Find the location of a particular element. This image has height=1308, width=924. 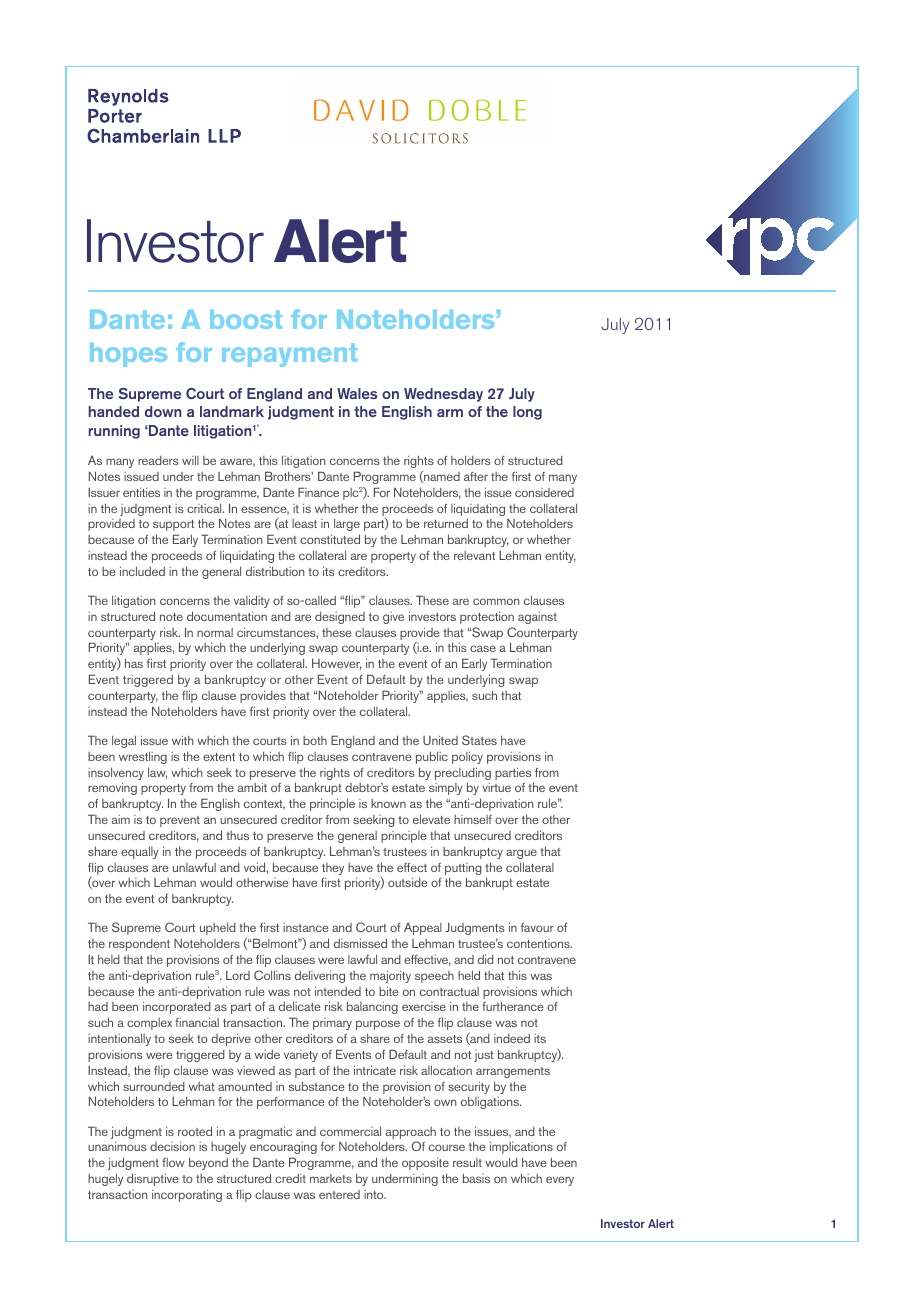

wrestling is located at coordinates (143, 758).
